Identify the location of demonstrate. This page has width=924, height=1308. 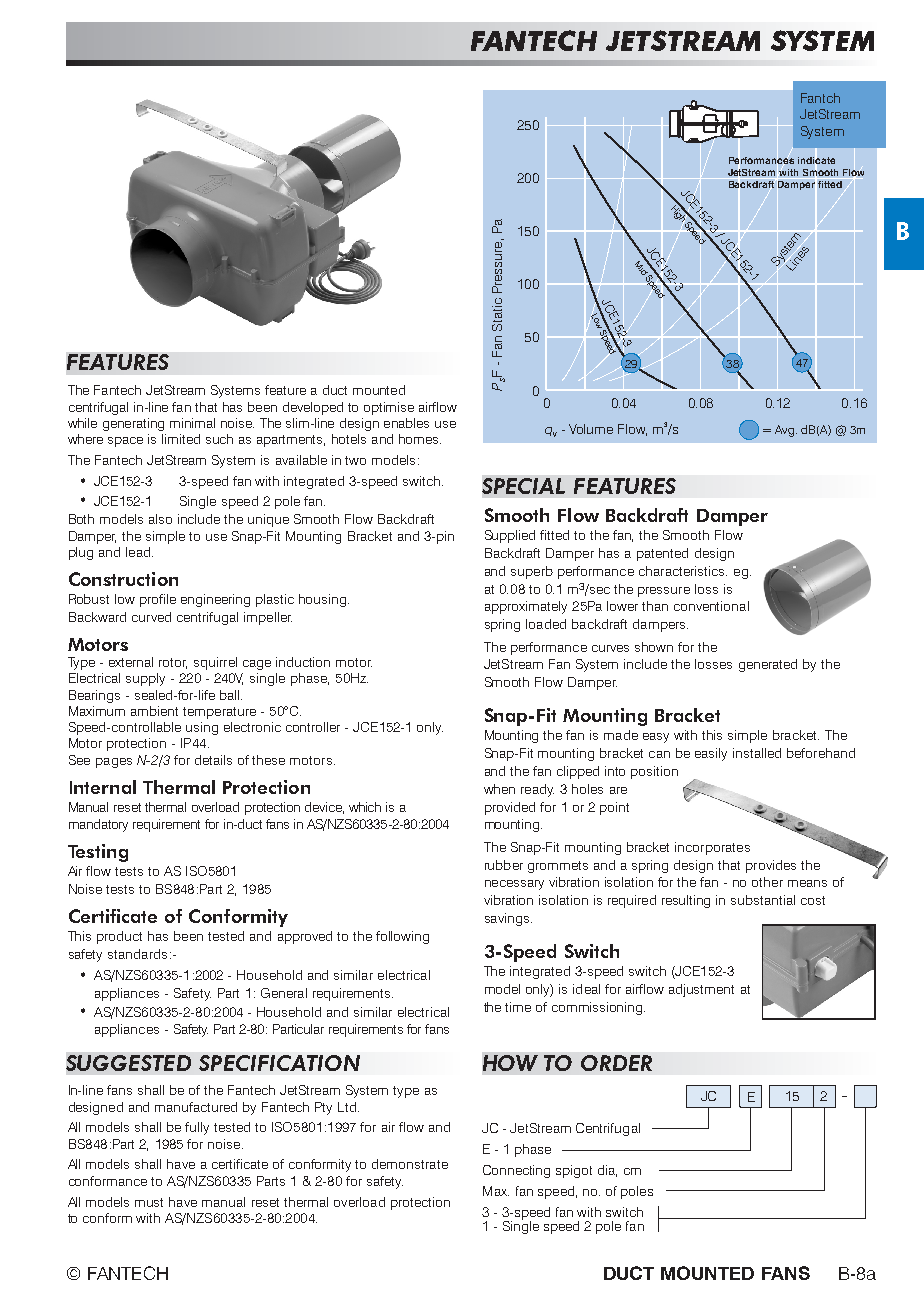
(410, 1164).
